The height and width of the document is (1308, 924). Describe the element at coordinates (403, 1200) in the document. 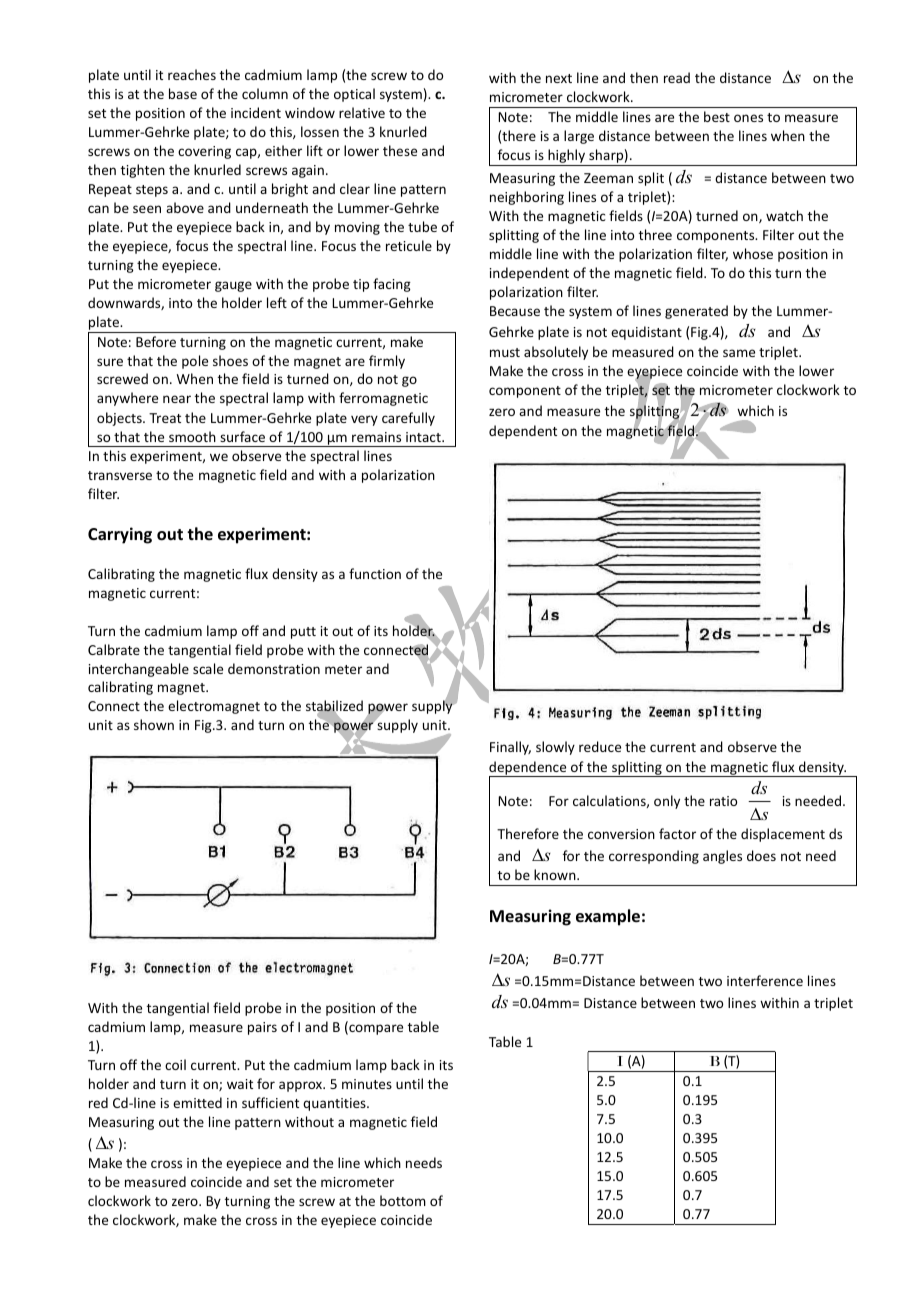

I see `bottom` at that location.
